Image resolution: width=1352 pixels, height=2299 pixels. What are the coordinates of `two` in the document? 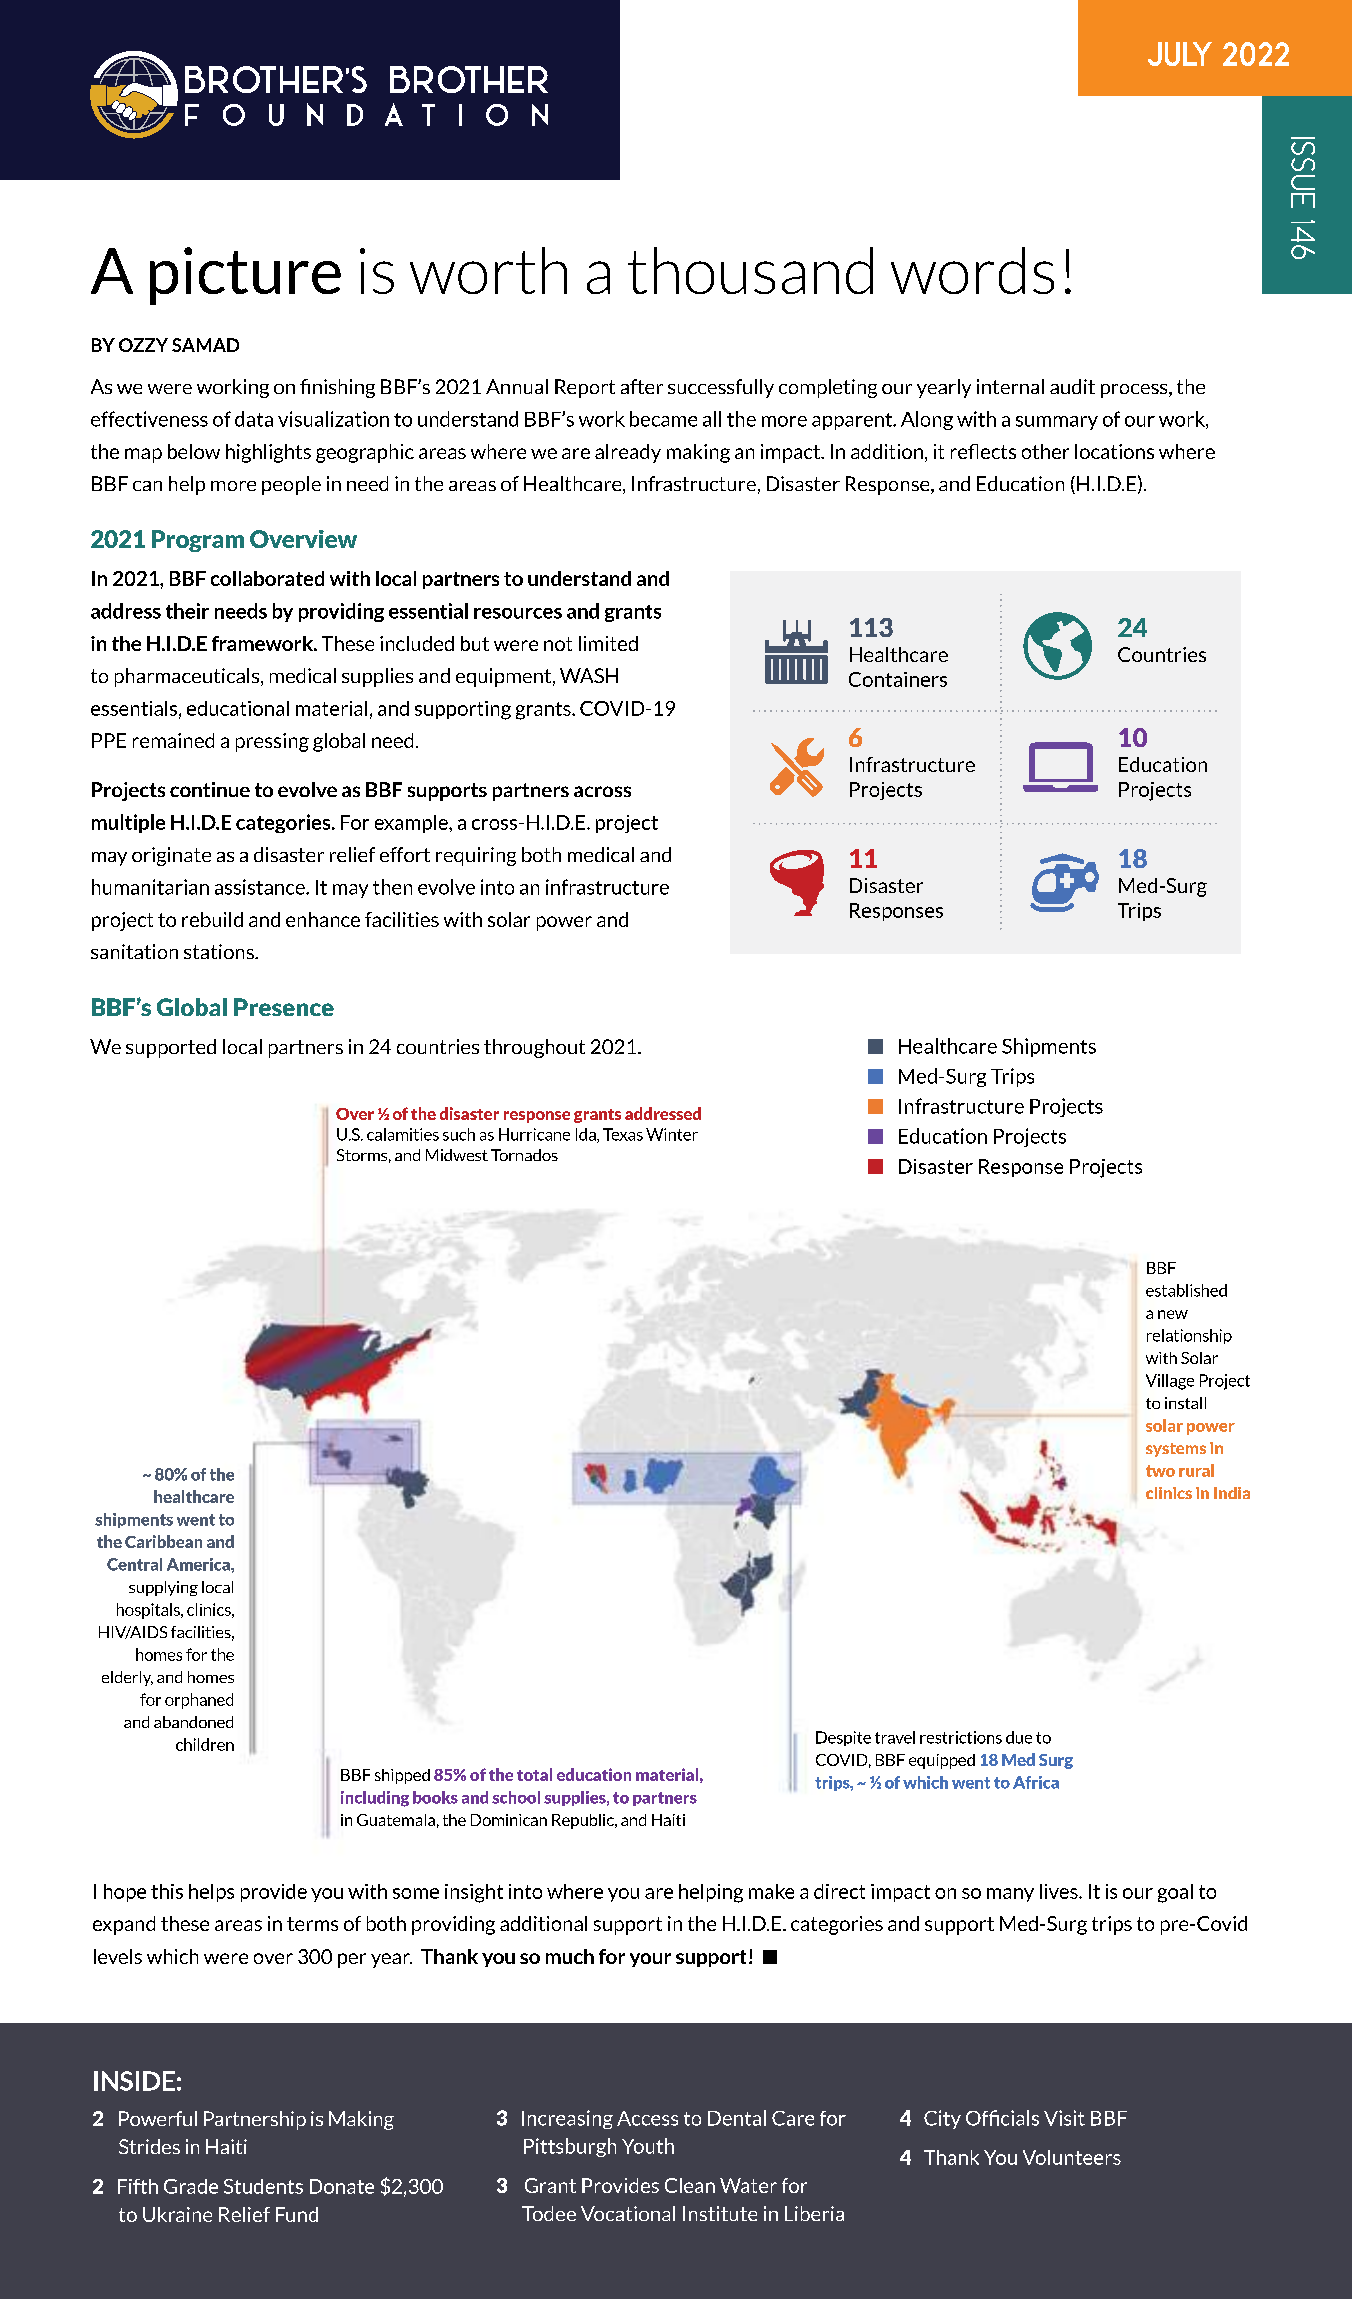 It's located at (1160, 1471).
